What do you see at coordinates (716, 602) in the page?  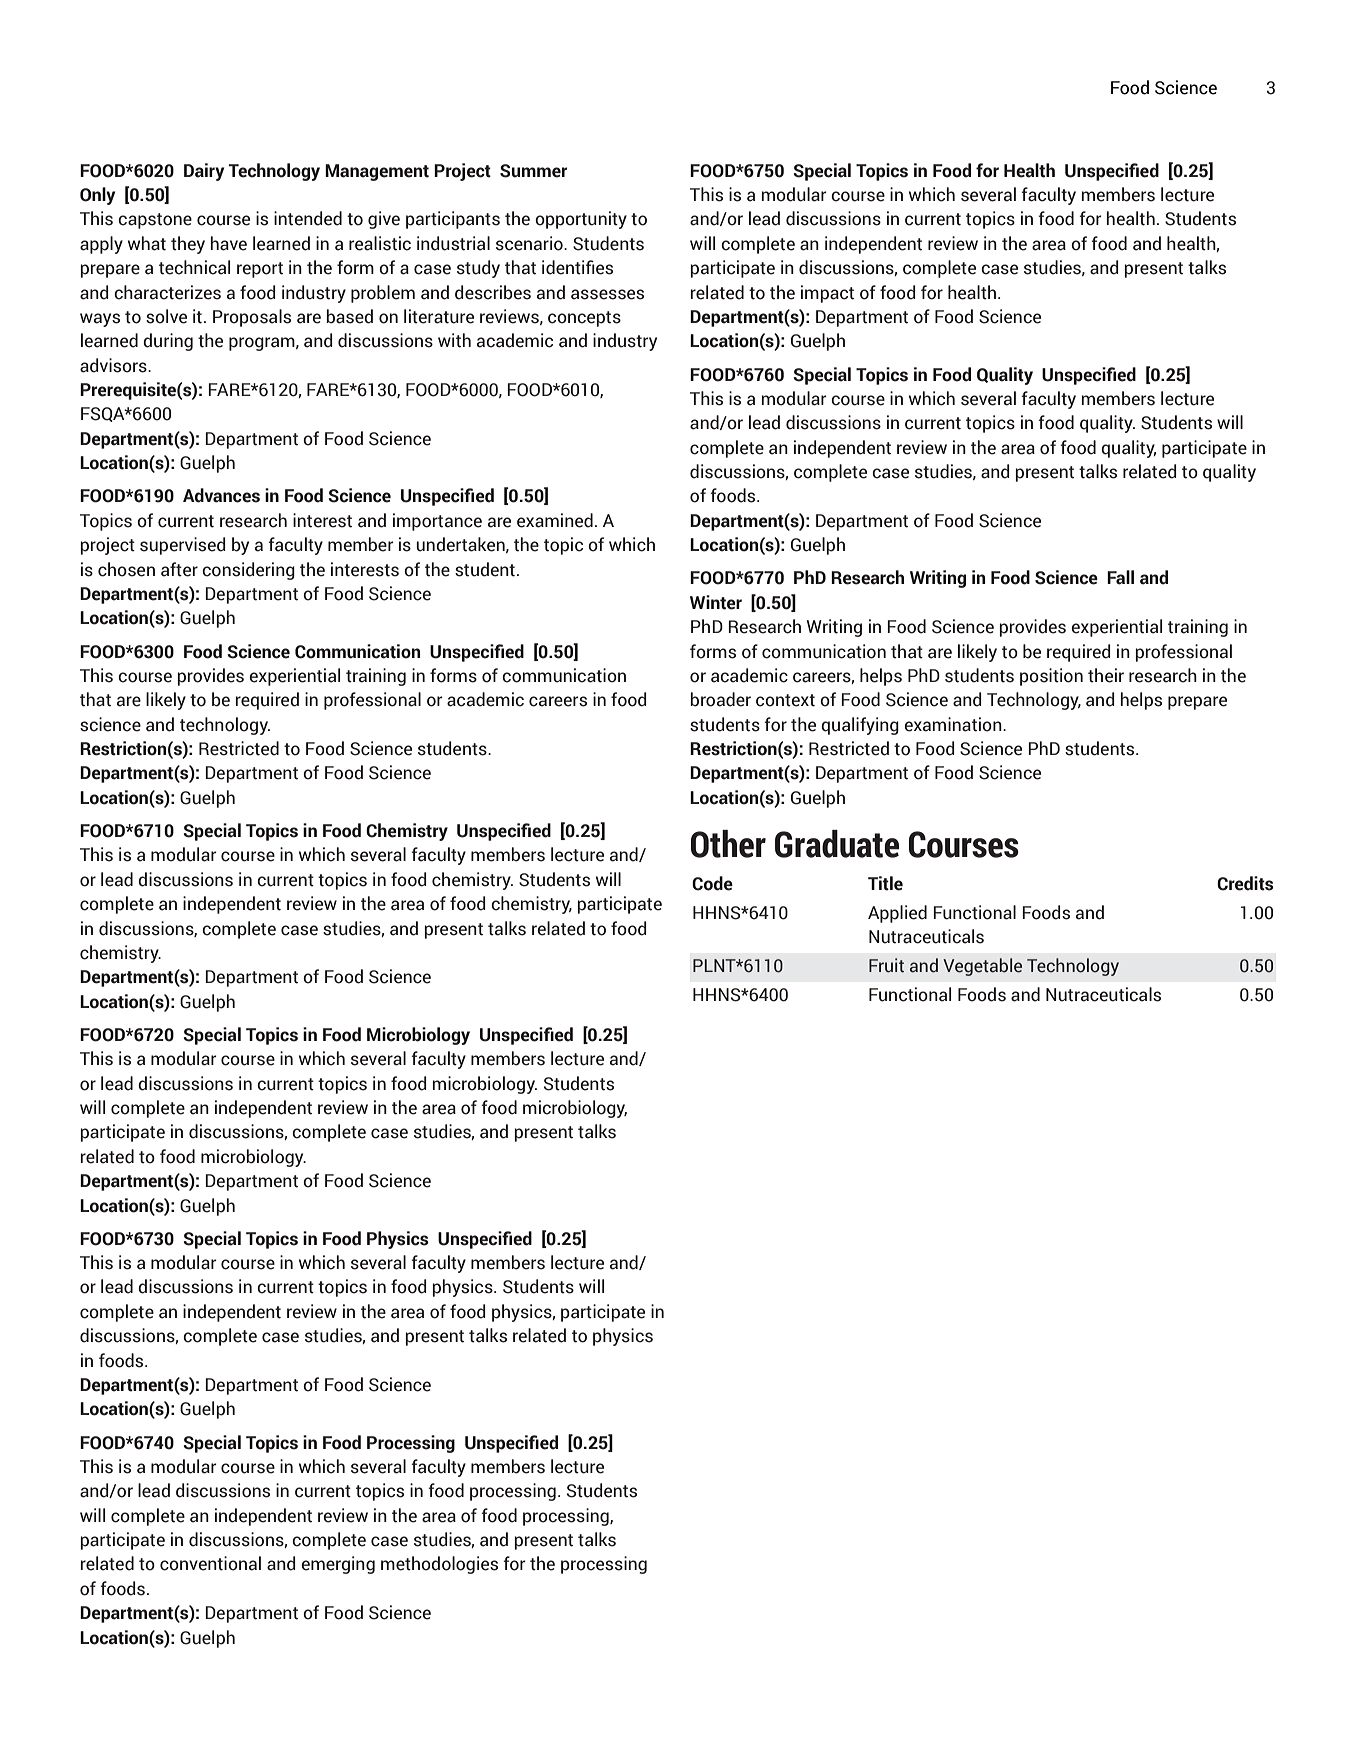 I see `Winter` at bounding box center [716, 602].
